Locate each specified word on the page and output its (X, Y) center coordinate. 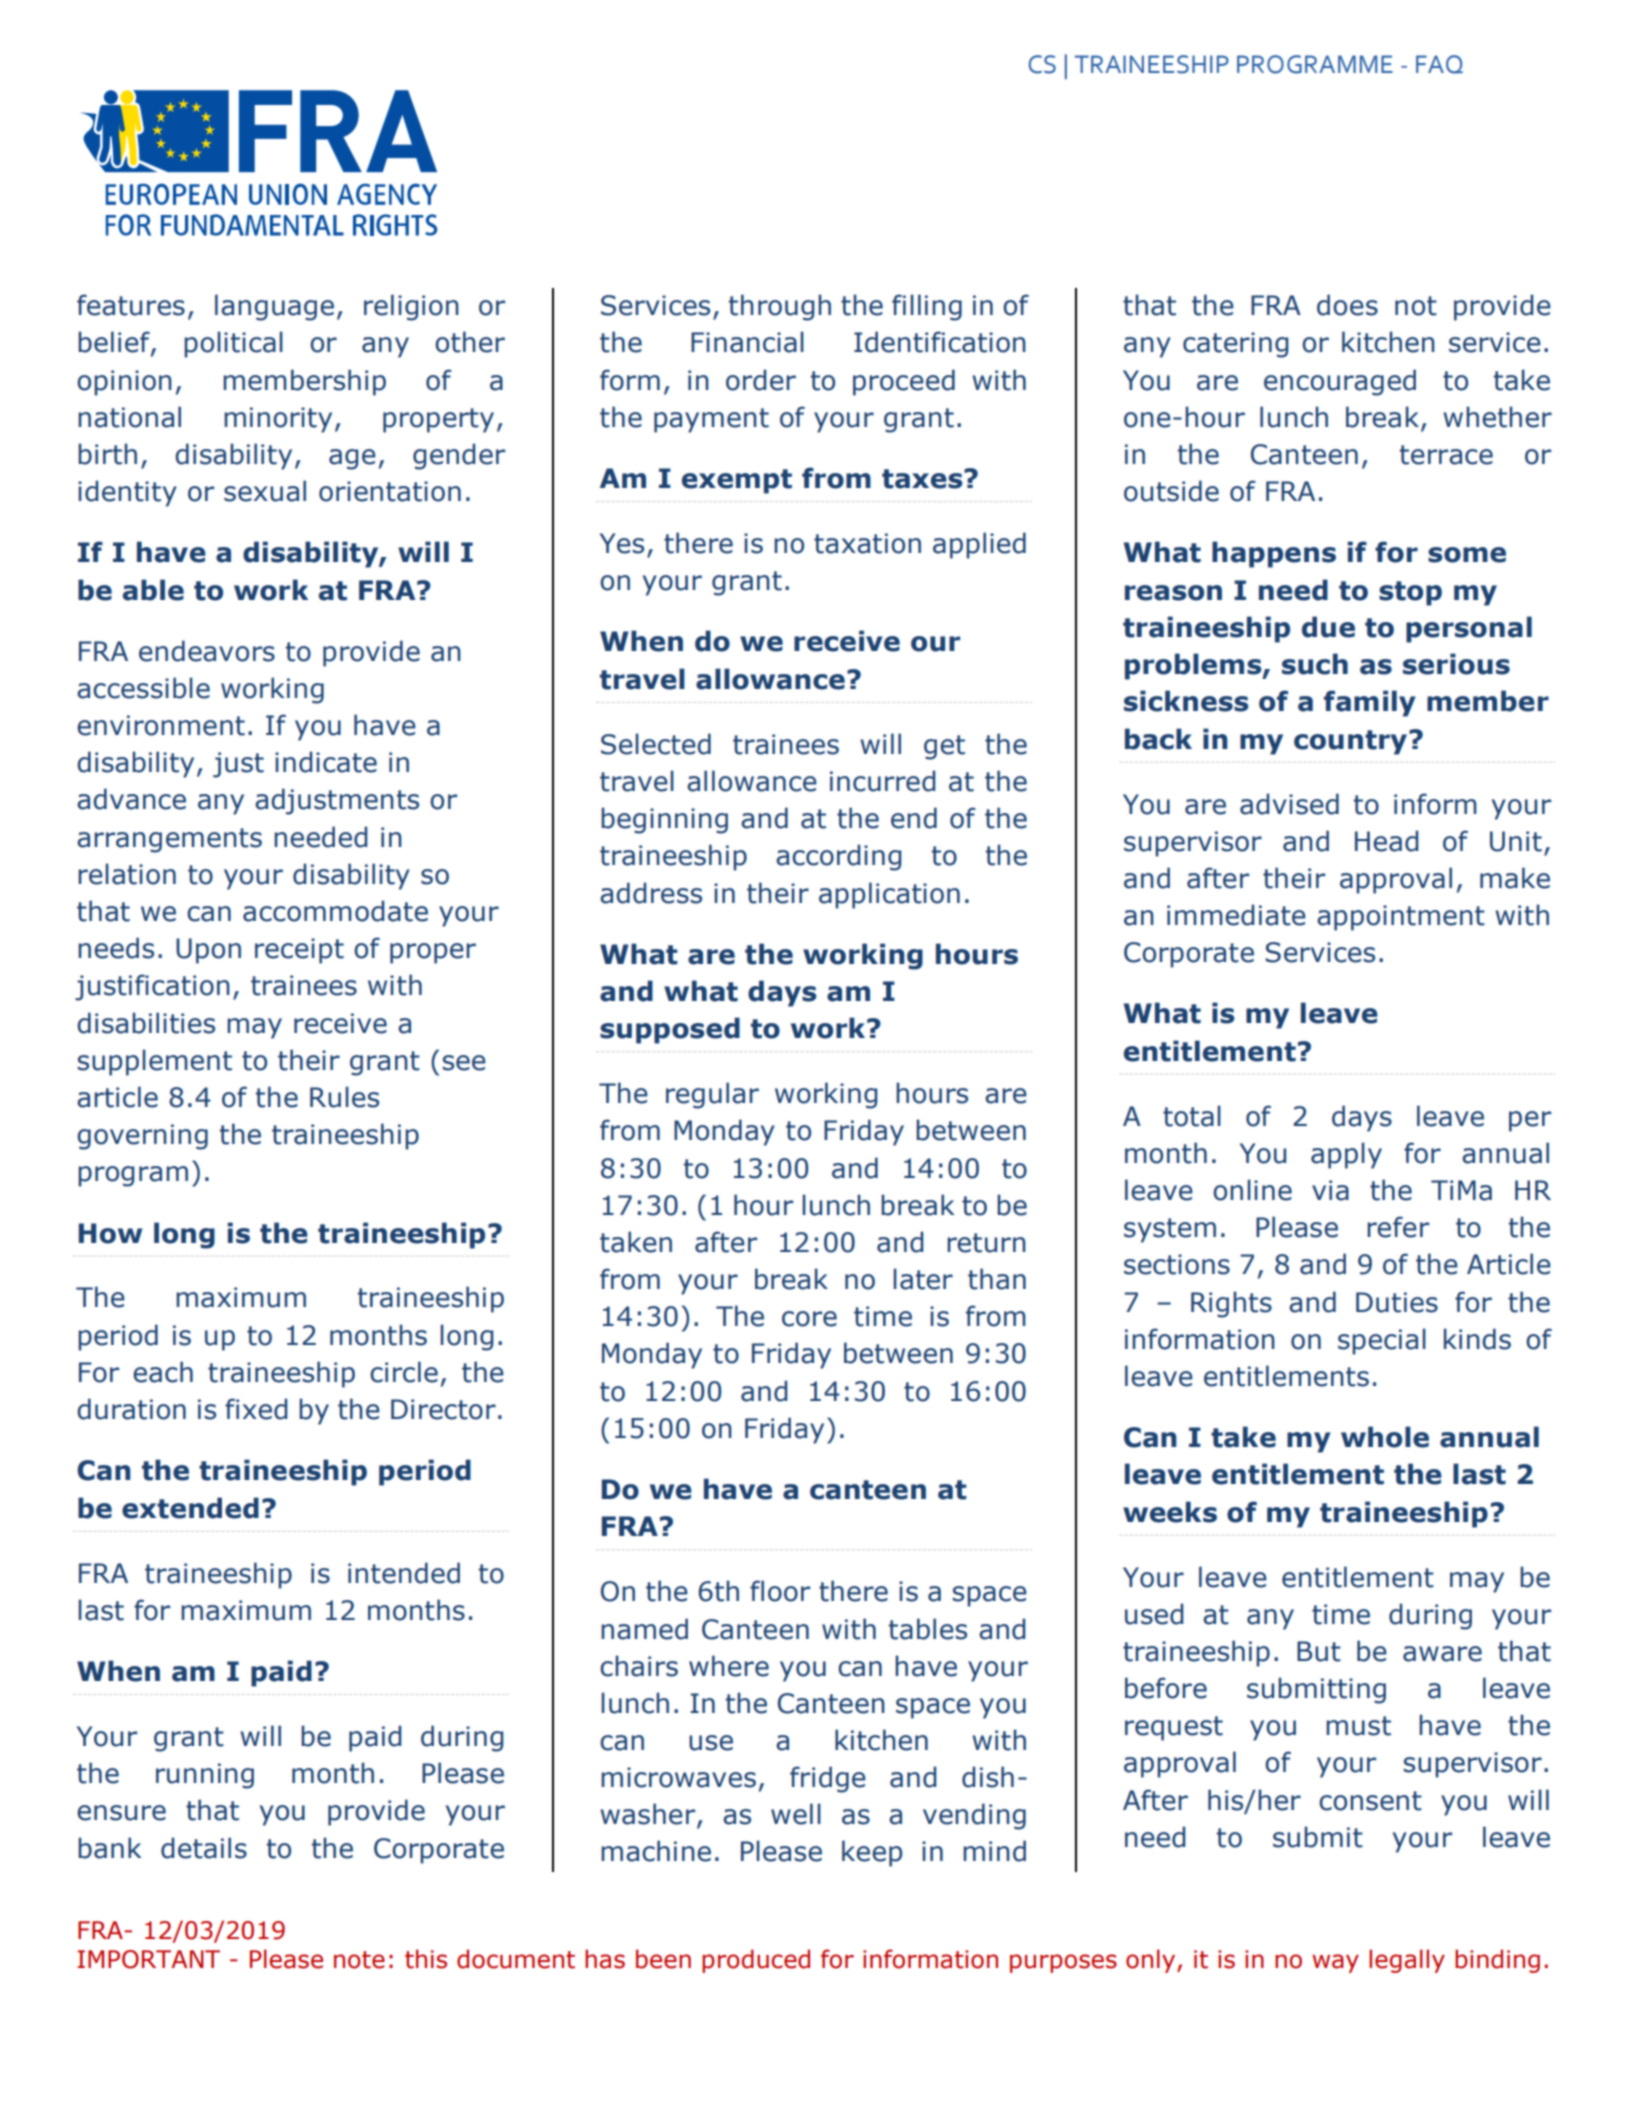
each (163, 1372)
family (1370, 703)
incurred (882, 781)
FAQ (1439, 64)
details (204, 1848)
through (780, 307)
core (809, 1319)
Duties (1397, 1302)
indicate (326, 762)
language (274, 307)
